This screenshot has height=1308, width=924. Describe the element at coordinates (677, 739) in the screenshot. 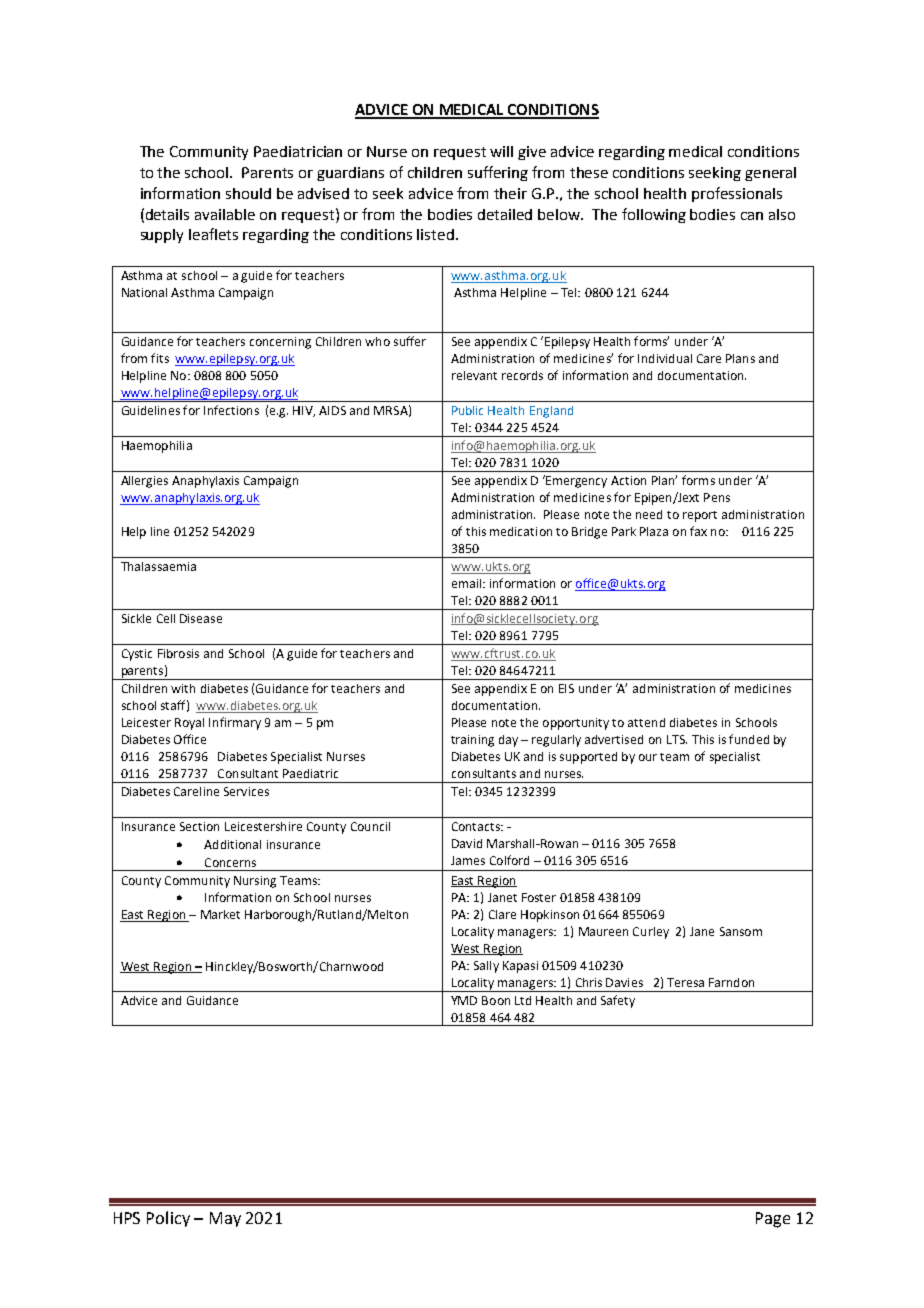

I see `LTS` at that location.
